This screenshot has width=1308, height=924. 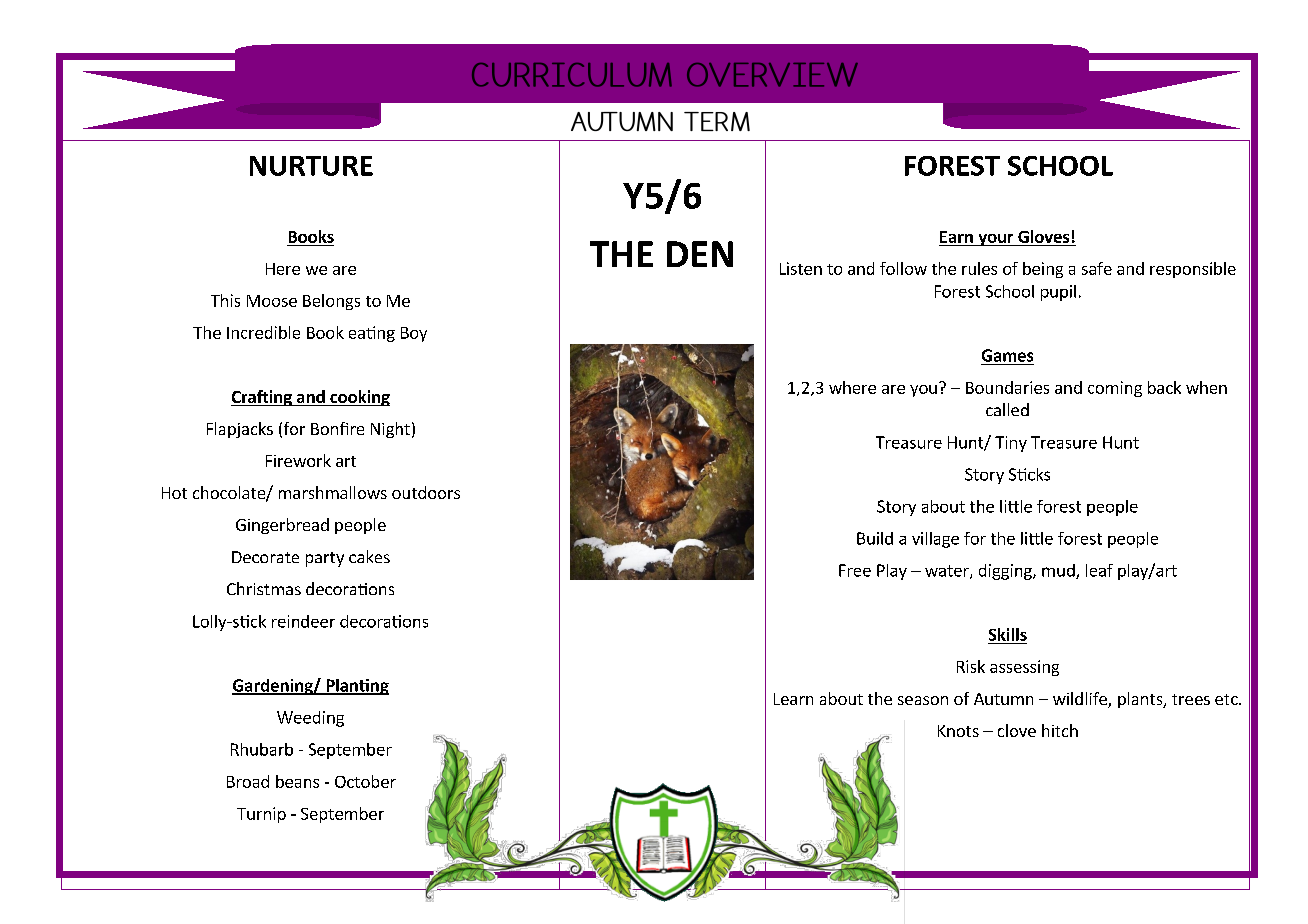 What do you see at coordinates (1043, 236) in the screenshot?
I see `Gloves` at bounding box center [1043, 236].
